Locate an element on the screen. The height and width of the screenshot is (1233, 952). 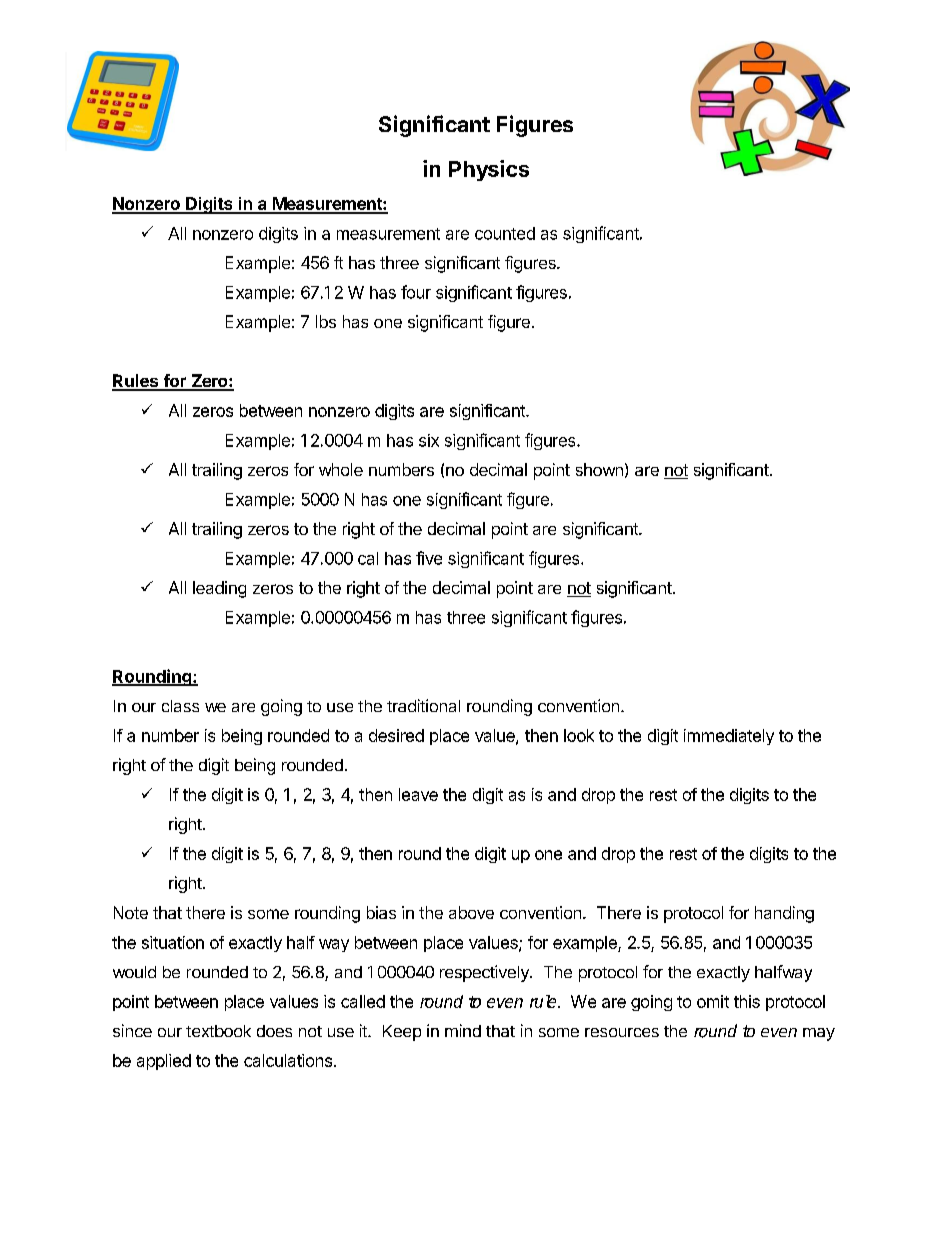
leave is located at coordinates (418, 794).
